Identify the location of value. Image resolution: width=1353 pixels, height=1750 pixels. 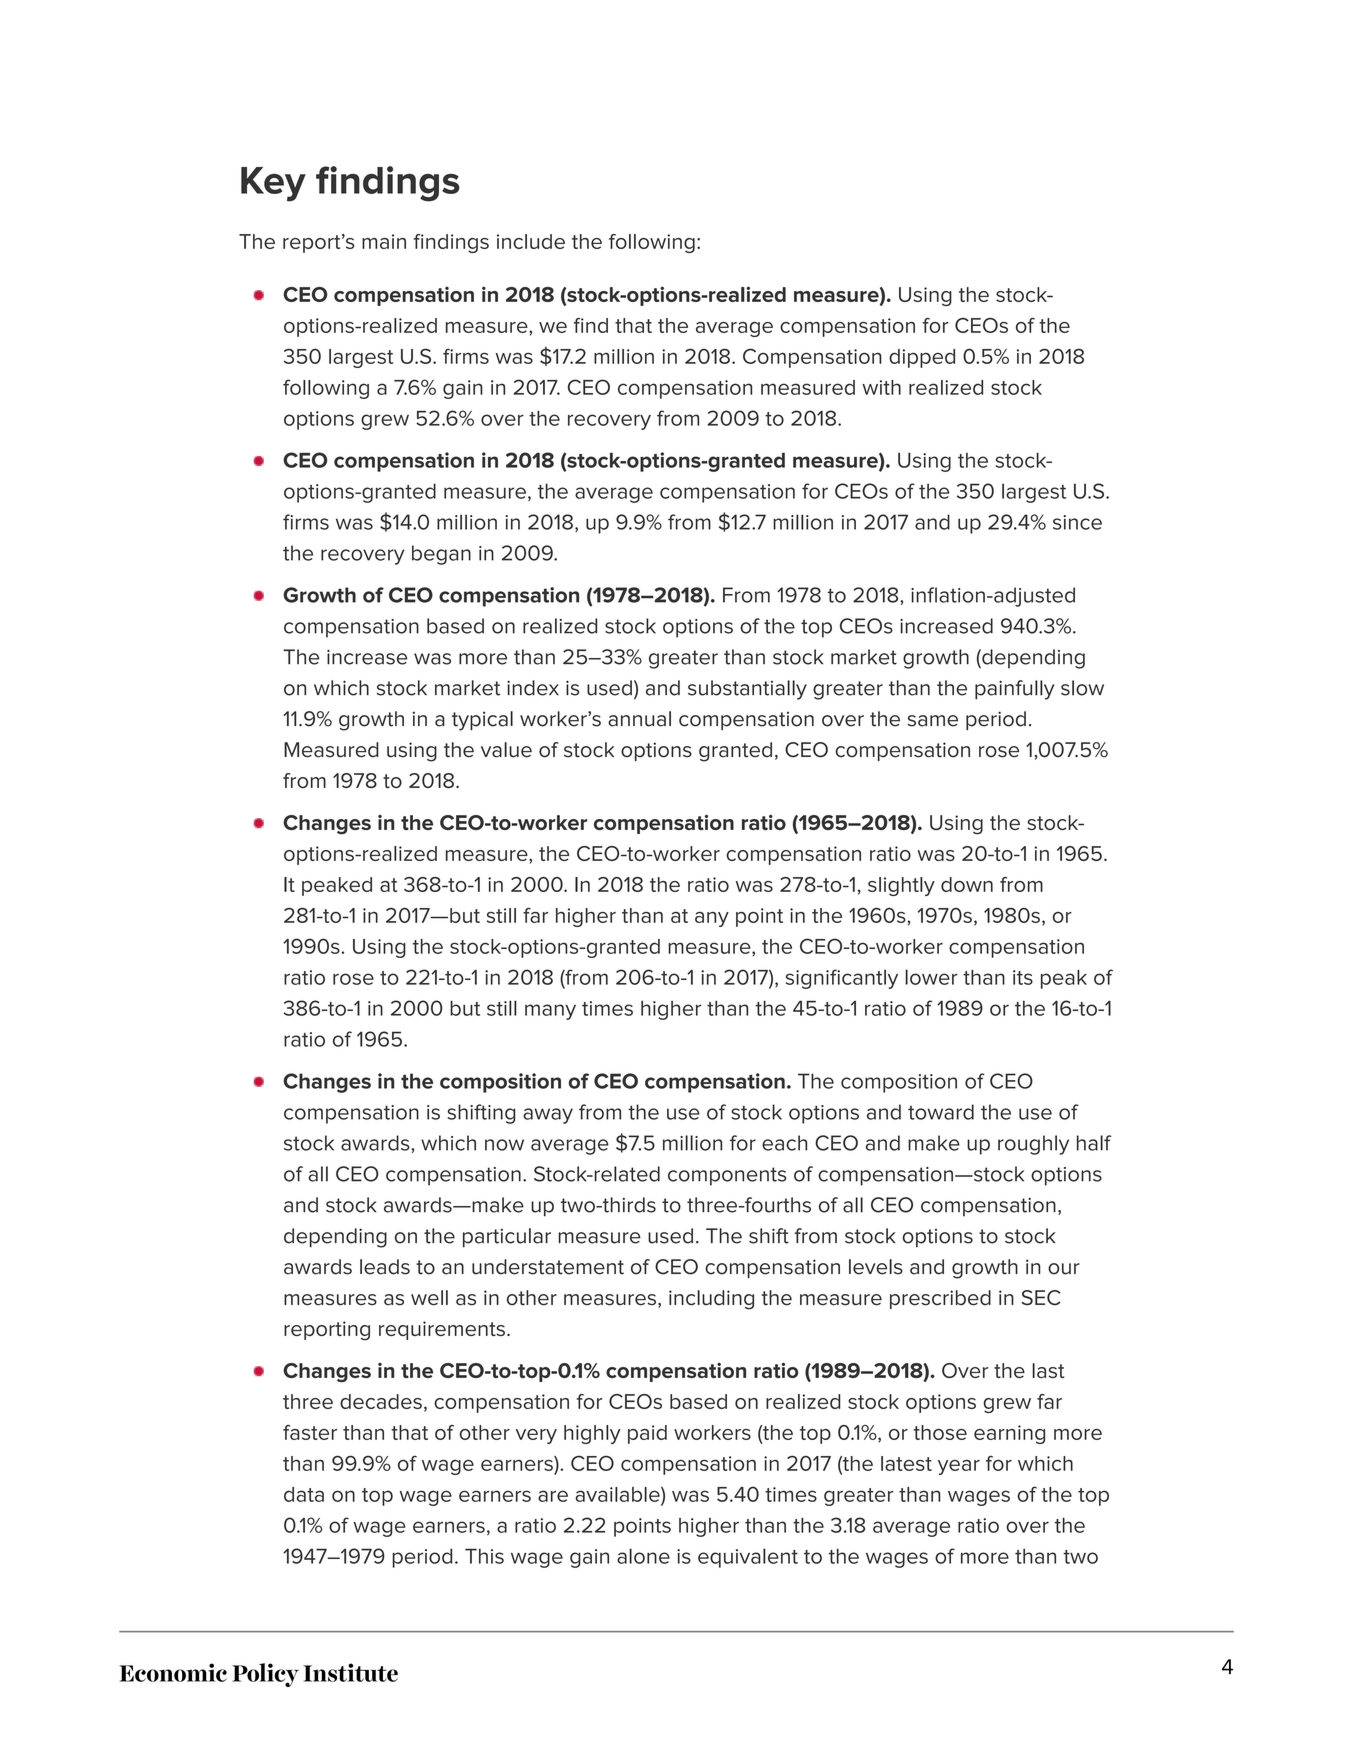
(506, 750).
